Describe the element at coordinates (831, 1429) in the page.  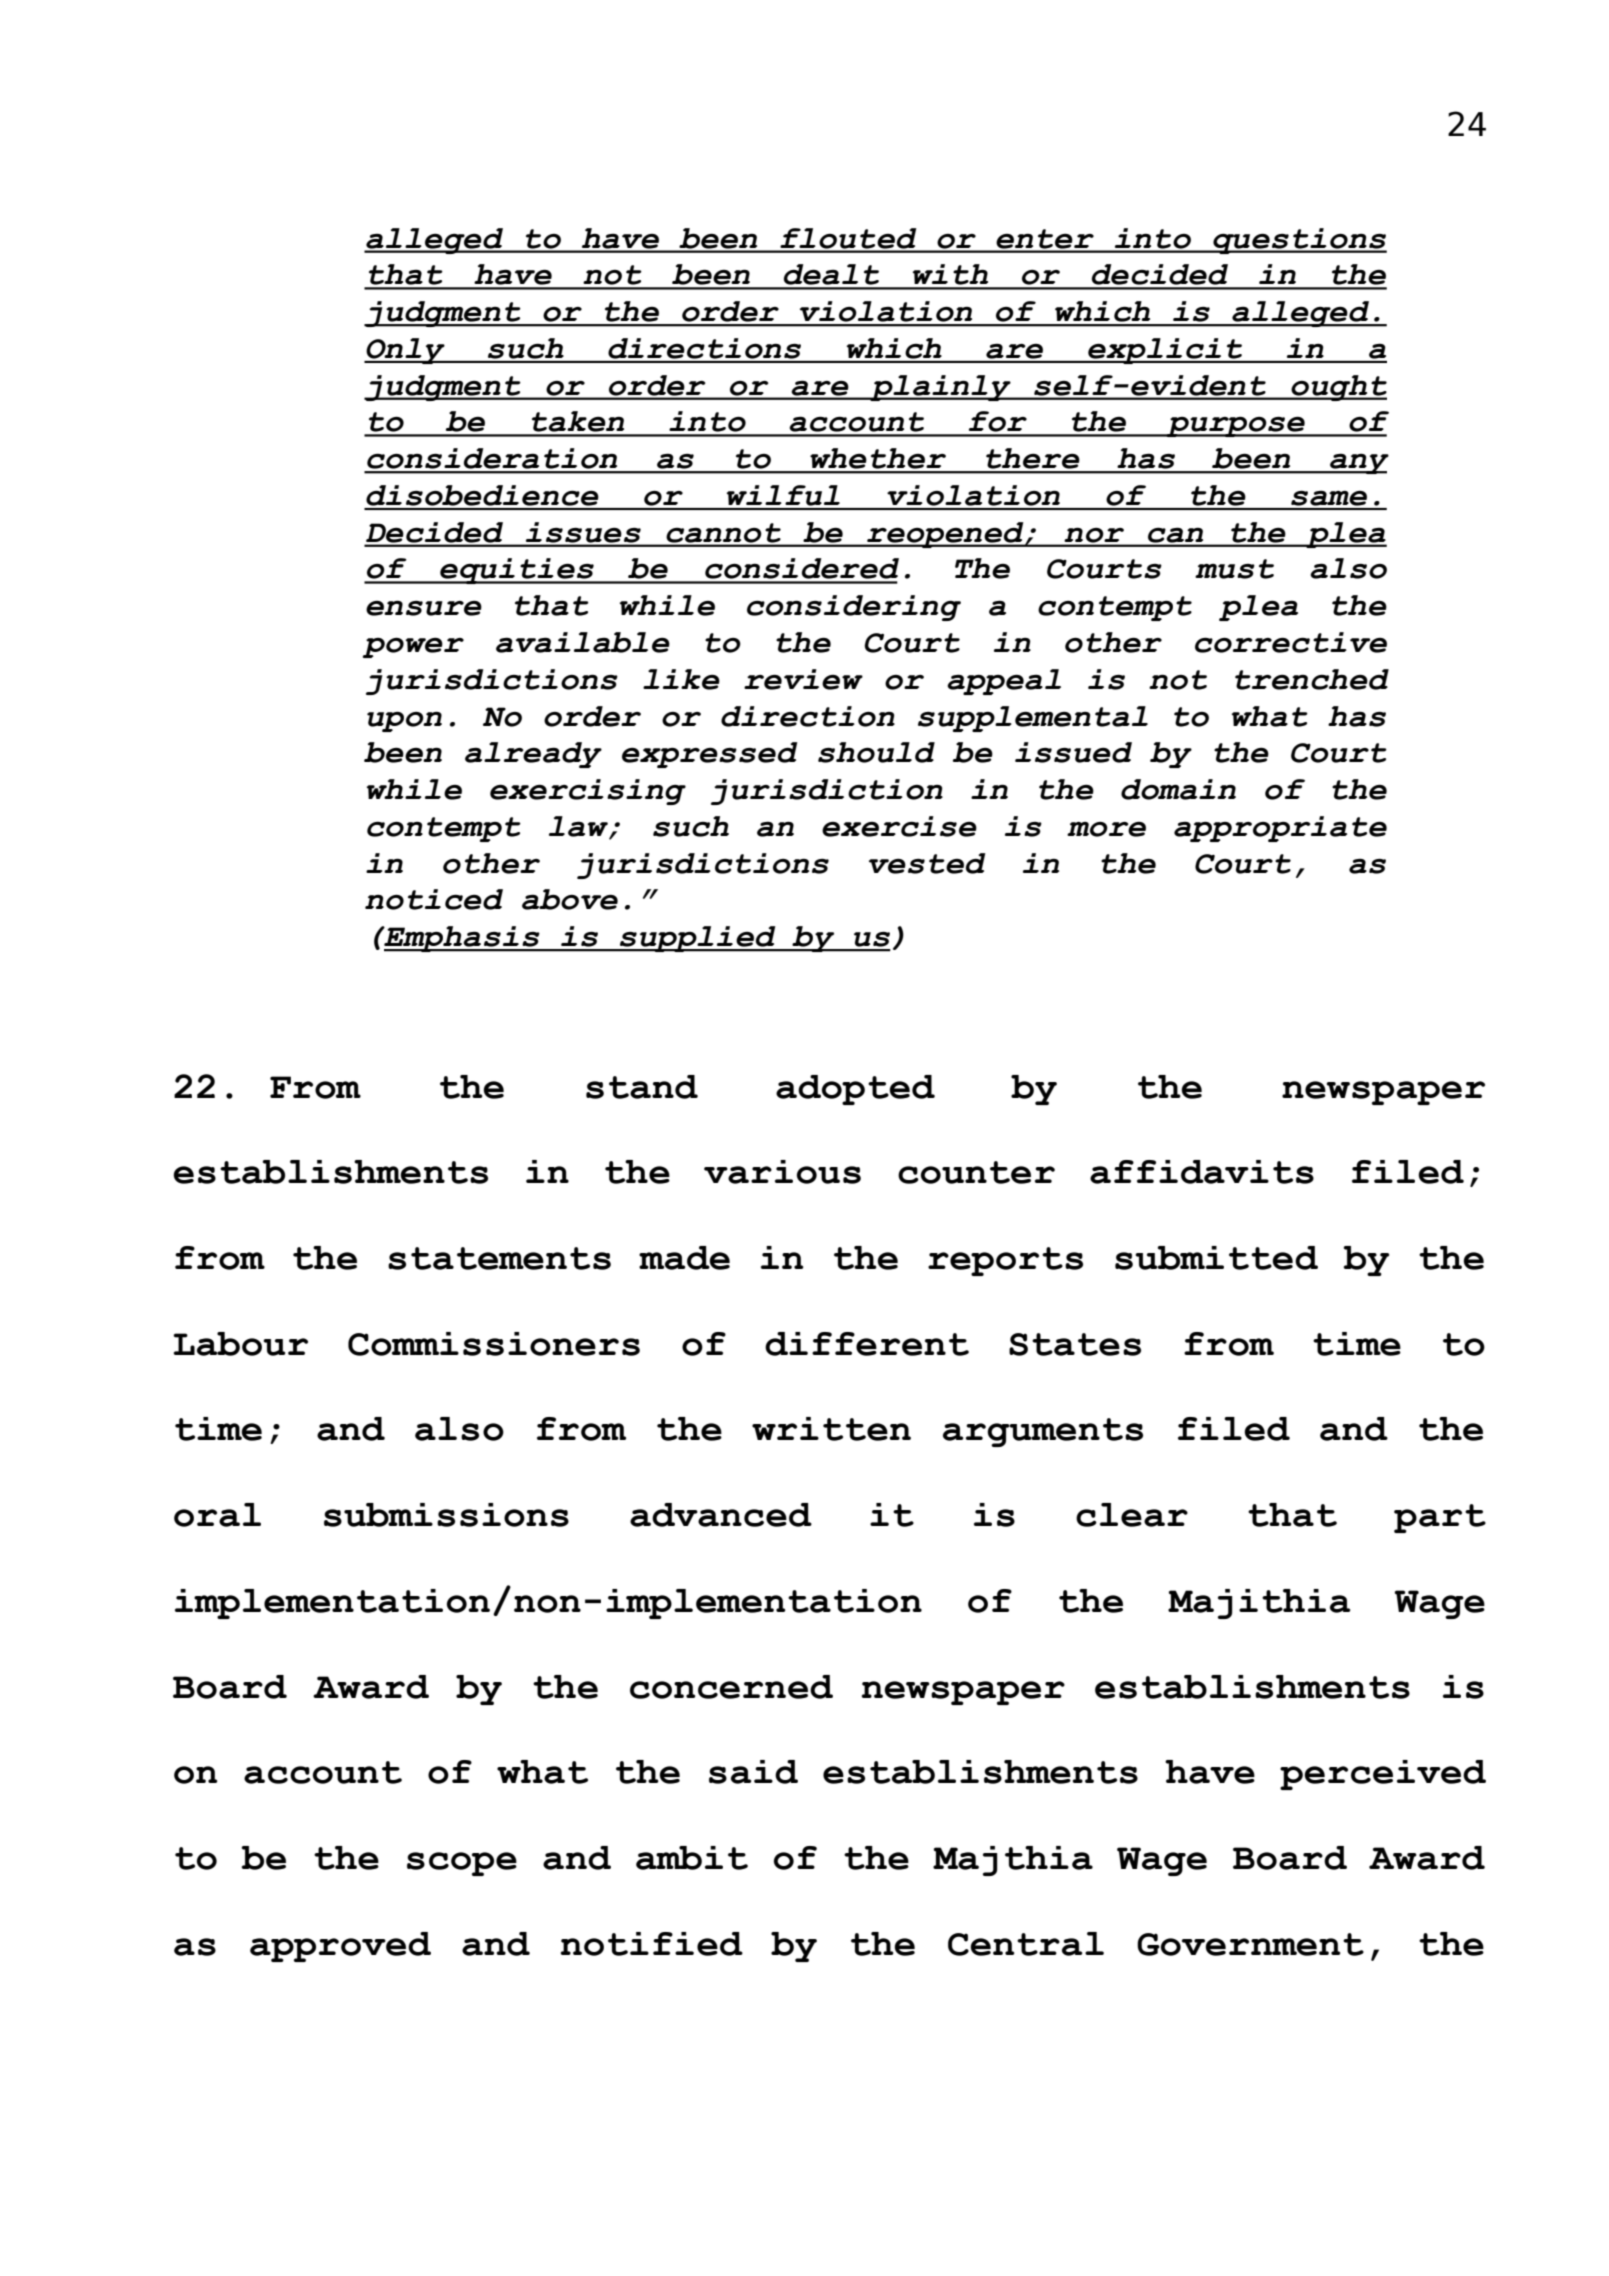
I see `written` at that location.
